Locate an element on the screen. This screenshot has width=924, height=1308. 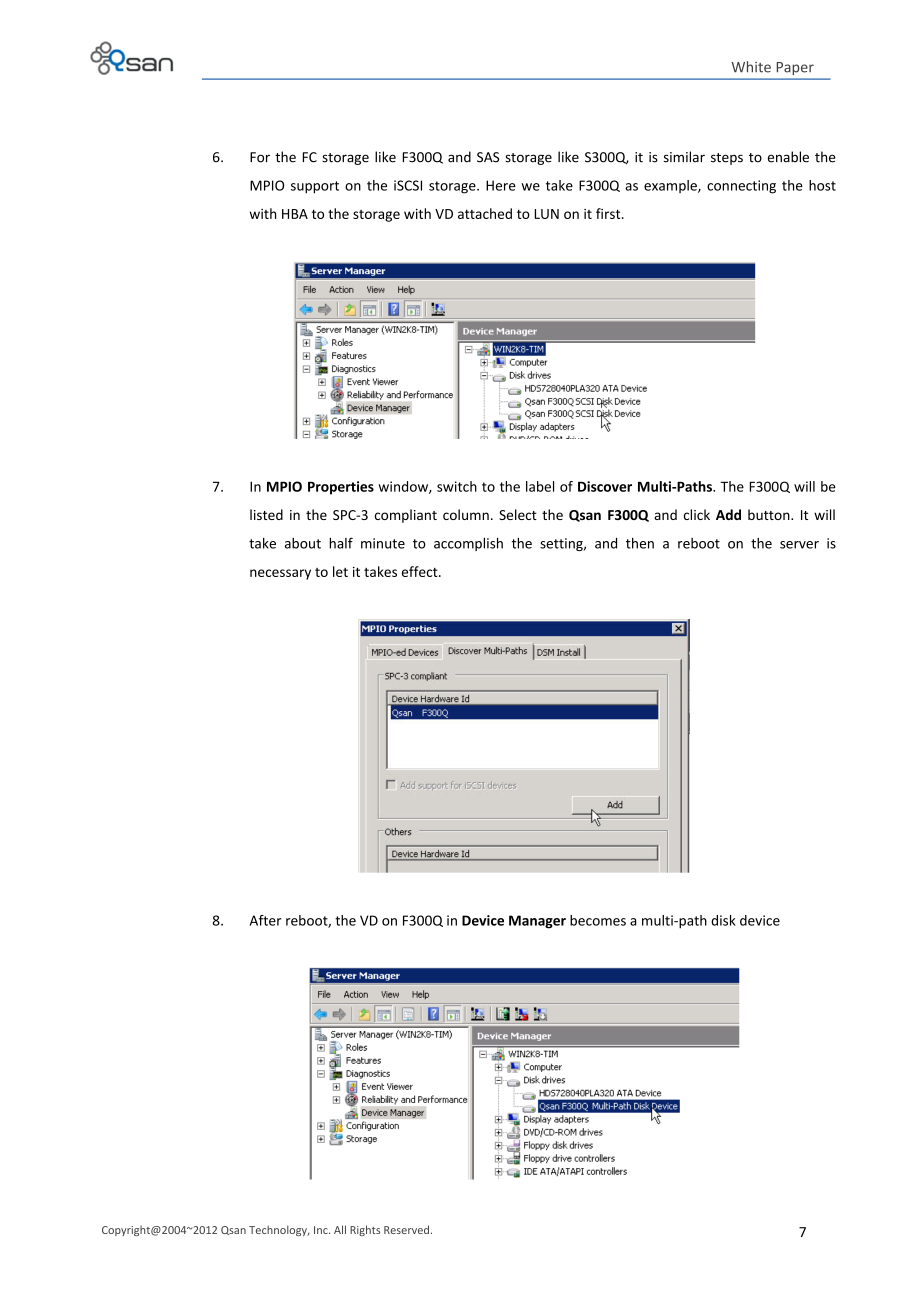
Reserved is located at coordinates (406, 1229).
